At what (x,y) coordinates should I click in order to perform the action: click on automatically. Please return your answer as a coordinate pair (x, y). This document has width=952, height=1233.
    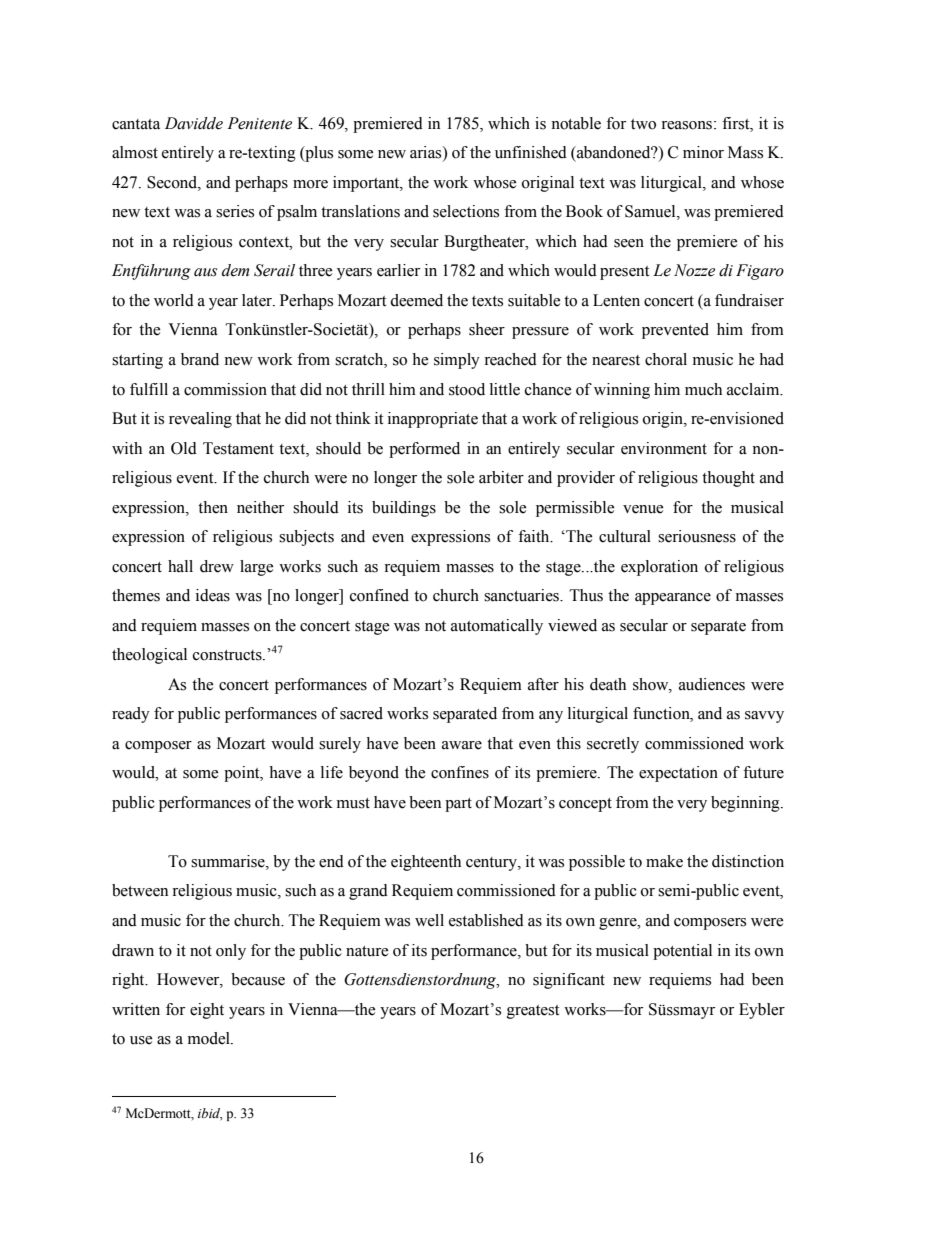
    Looking at the image, I should click on (497, 627).
